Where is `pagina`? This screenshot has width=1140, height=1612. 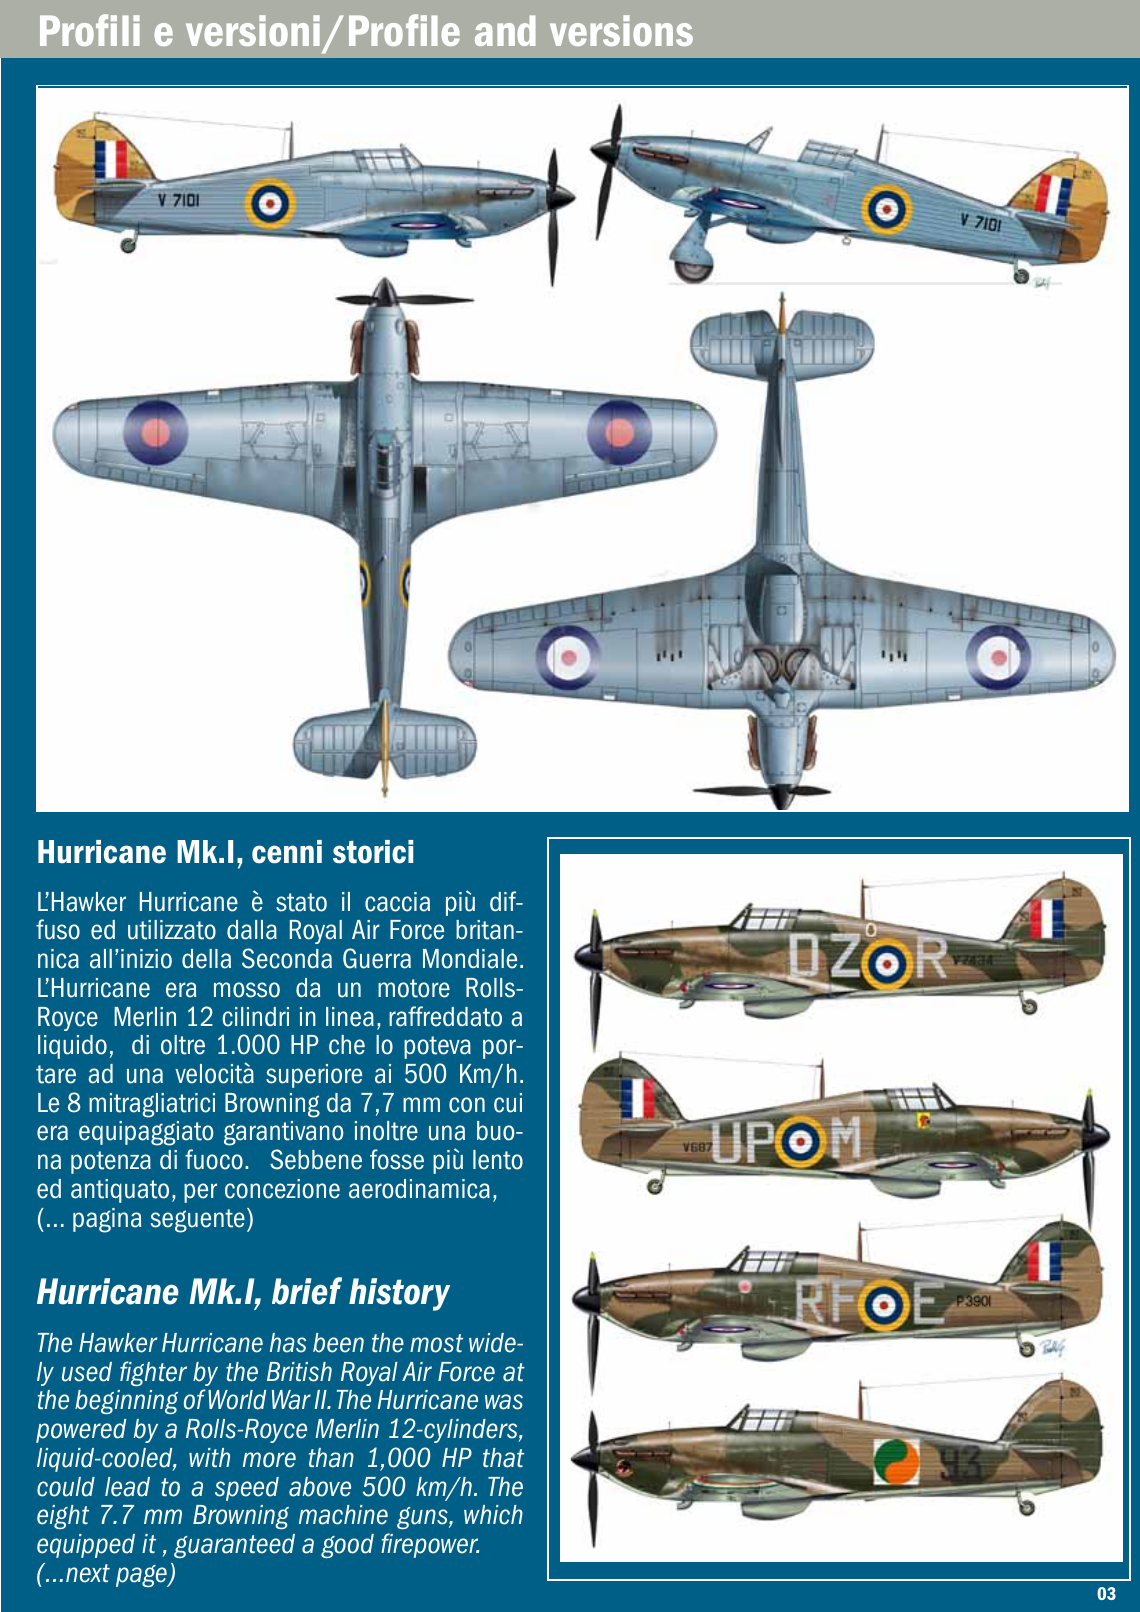
pagina is located at coordinates (107, 1220).
